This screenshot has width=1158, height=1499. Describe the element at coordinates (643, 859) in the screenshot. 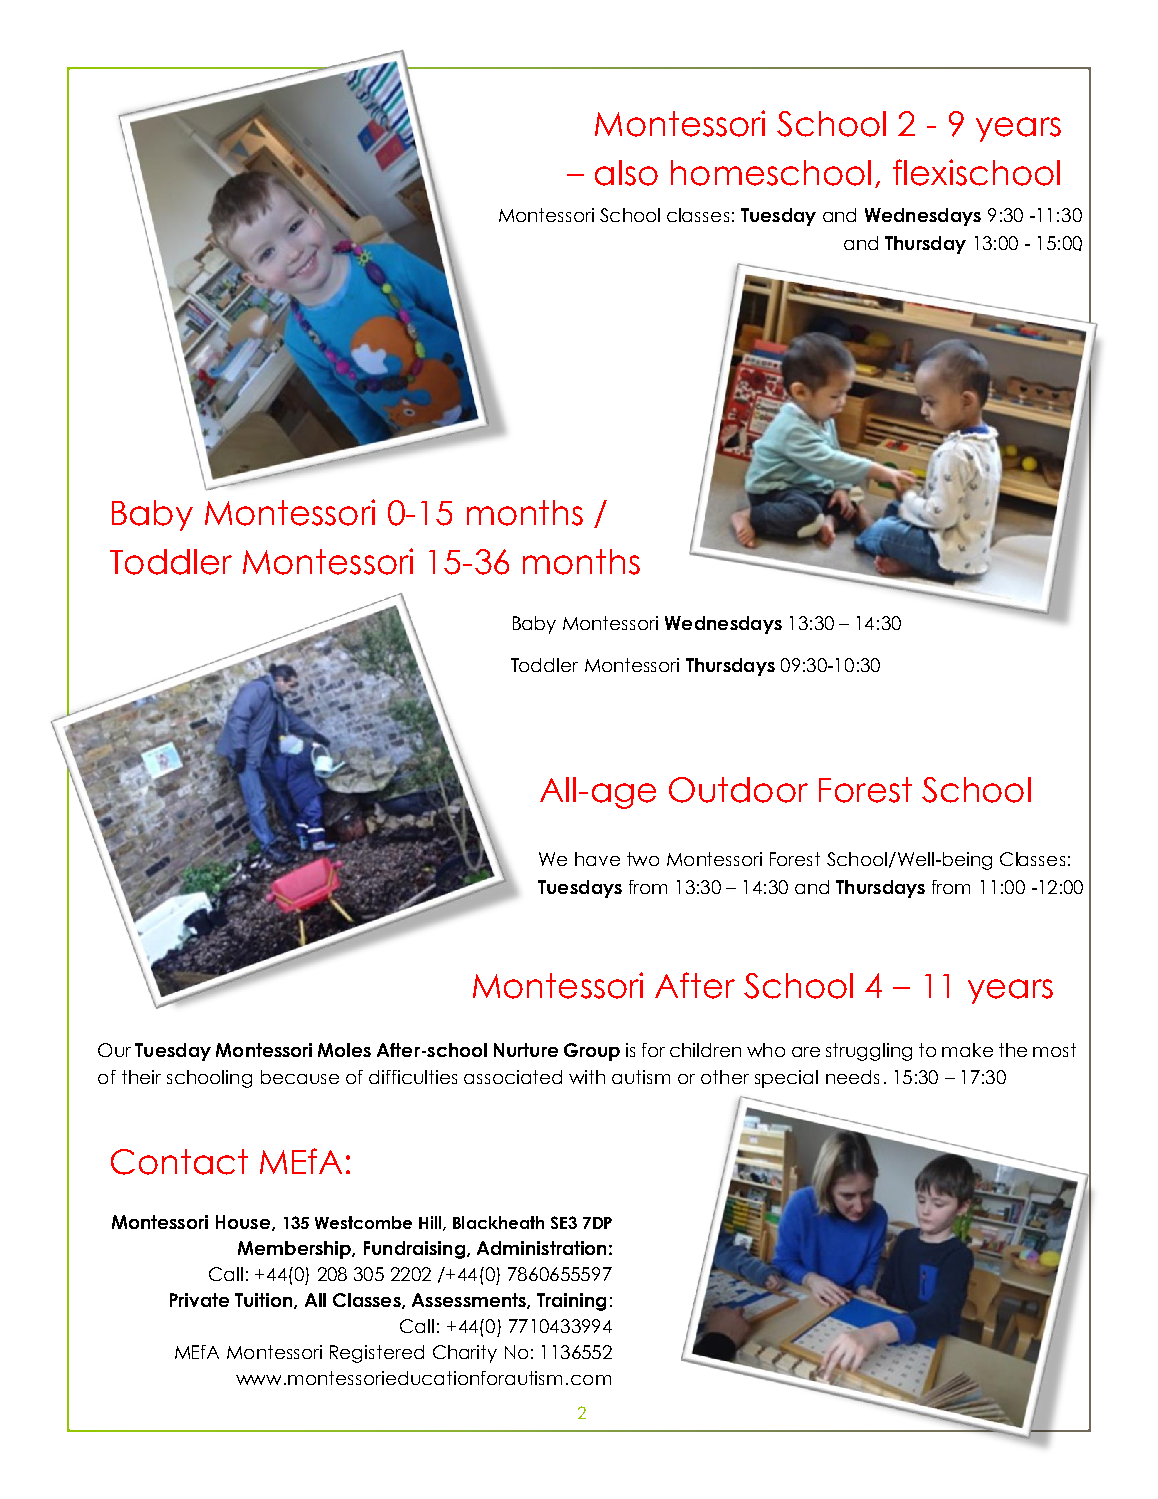

I see `two` at that location.
